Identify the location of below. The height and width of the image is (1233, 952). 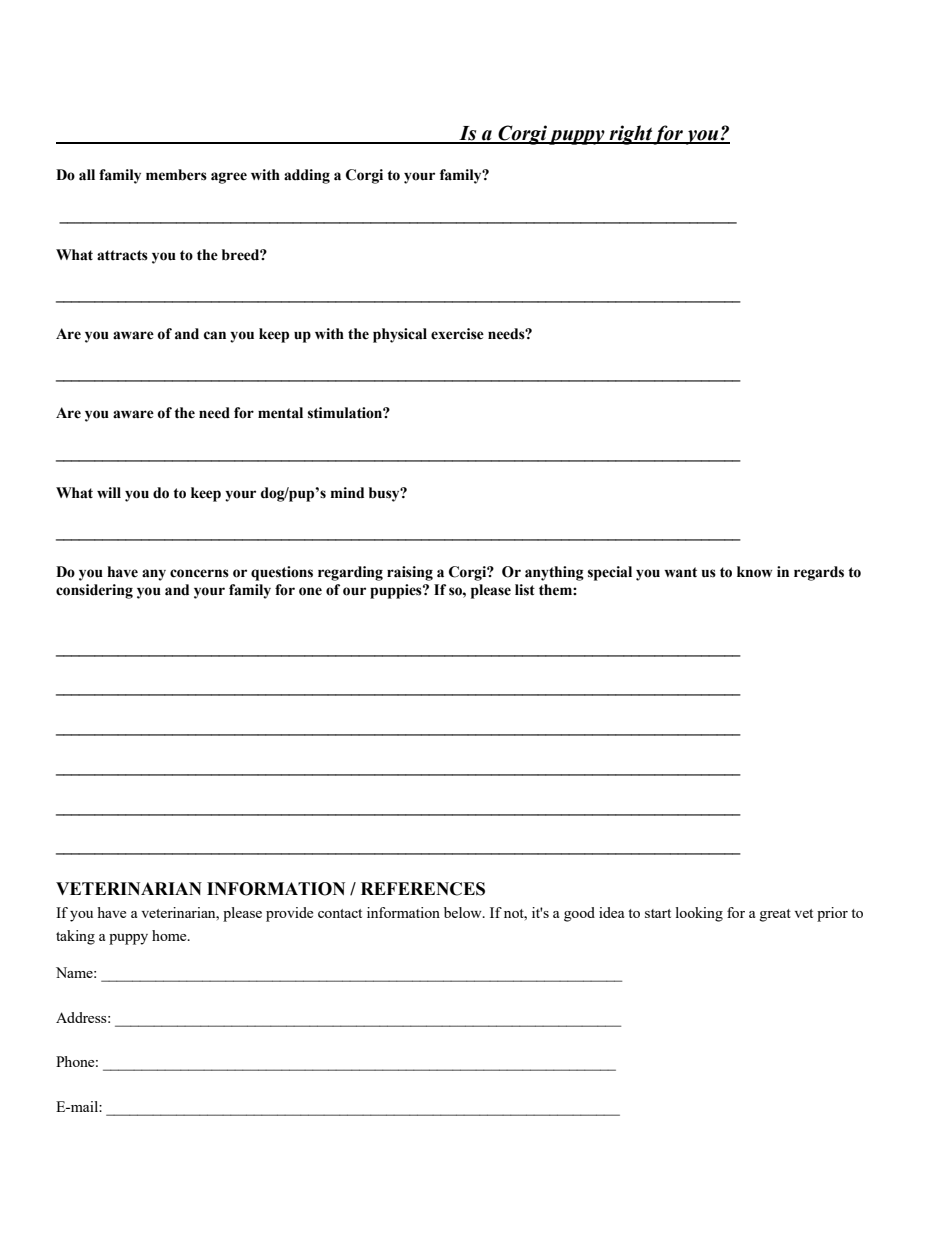
(464, 912).
